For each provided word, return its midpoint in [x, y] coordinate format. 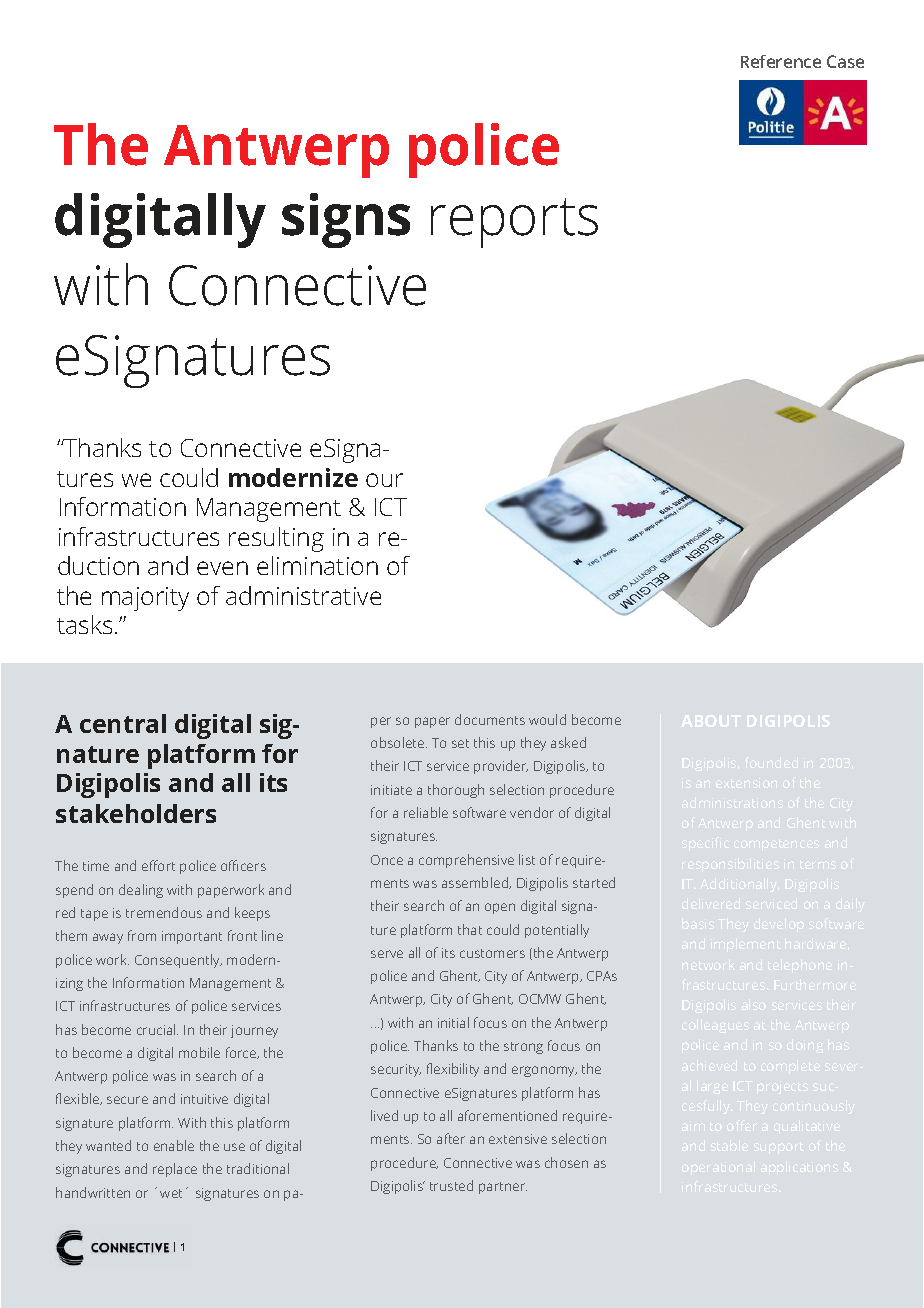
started [594, 882]
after [451, 1138]
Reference [781, 61]
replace [175, 1170]
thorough [456, 791]
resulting [276, 539]
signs [346, 220]
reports [514, 223]
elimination [317, 565]
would [547, 719]
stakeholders [136, 813]
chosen [566, 1162]
